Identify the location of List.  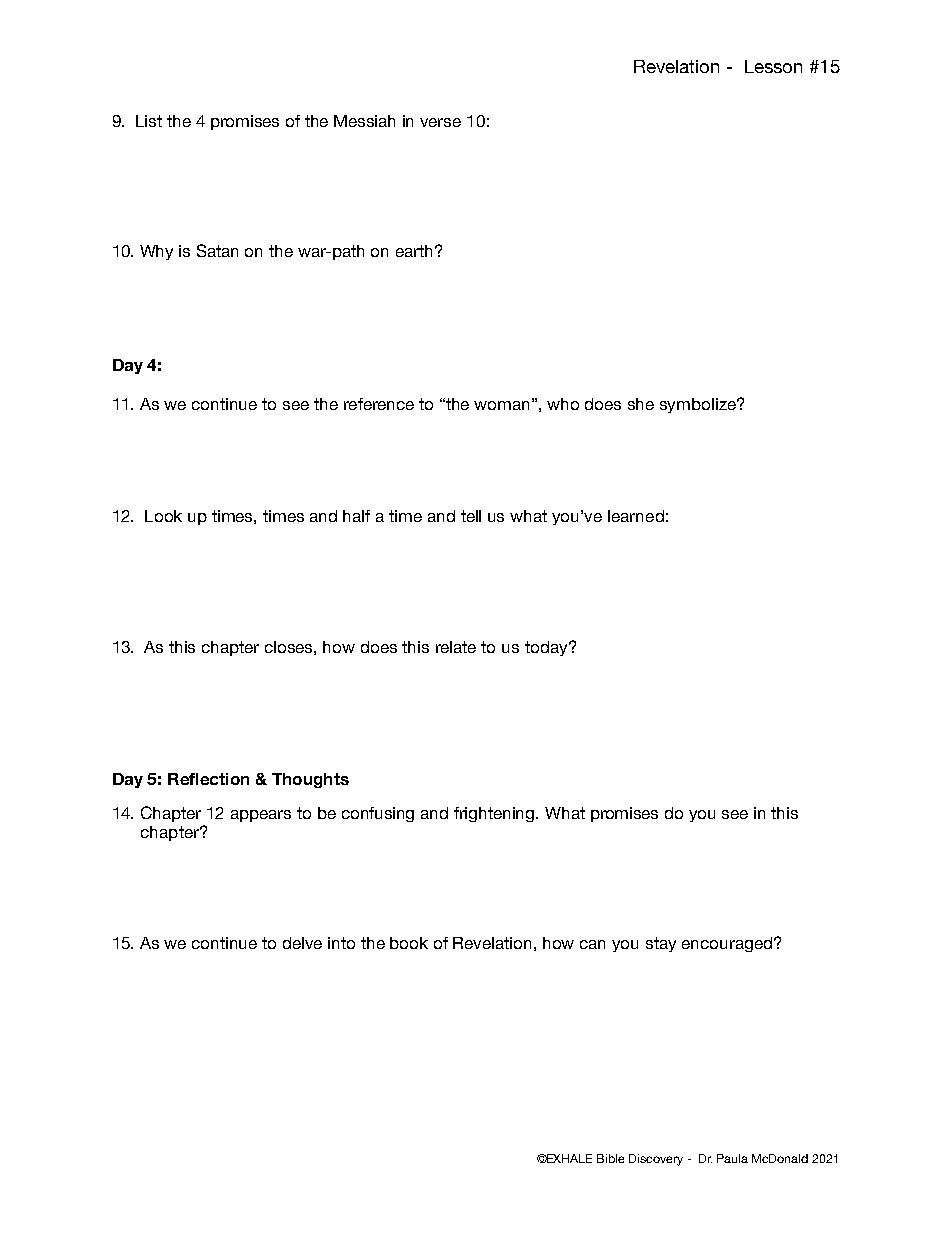
(149, 121).
